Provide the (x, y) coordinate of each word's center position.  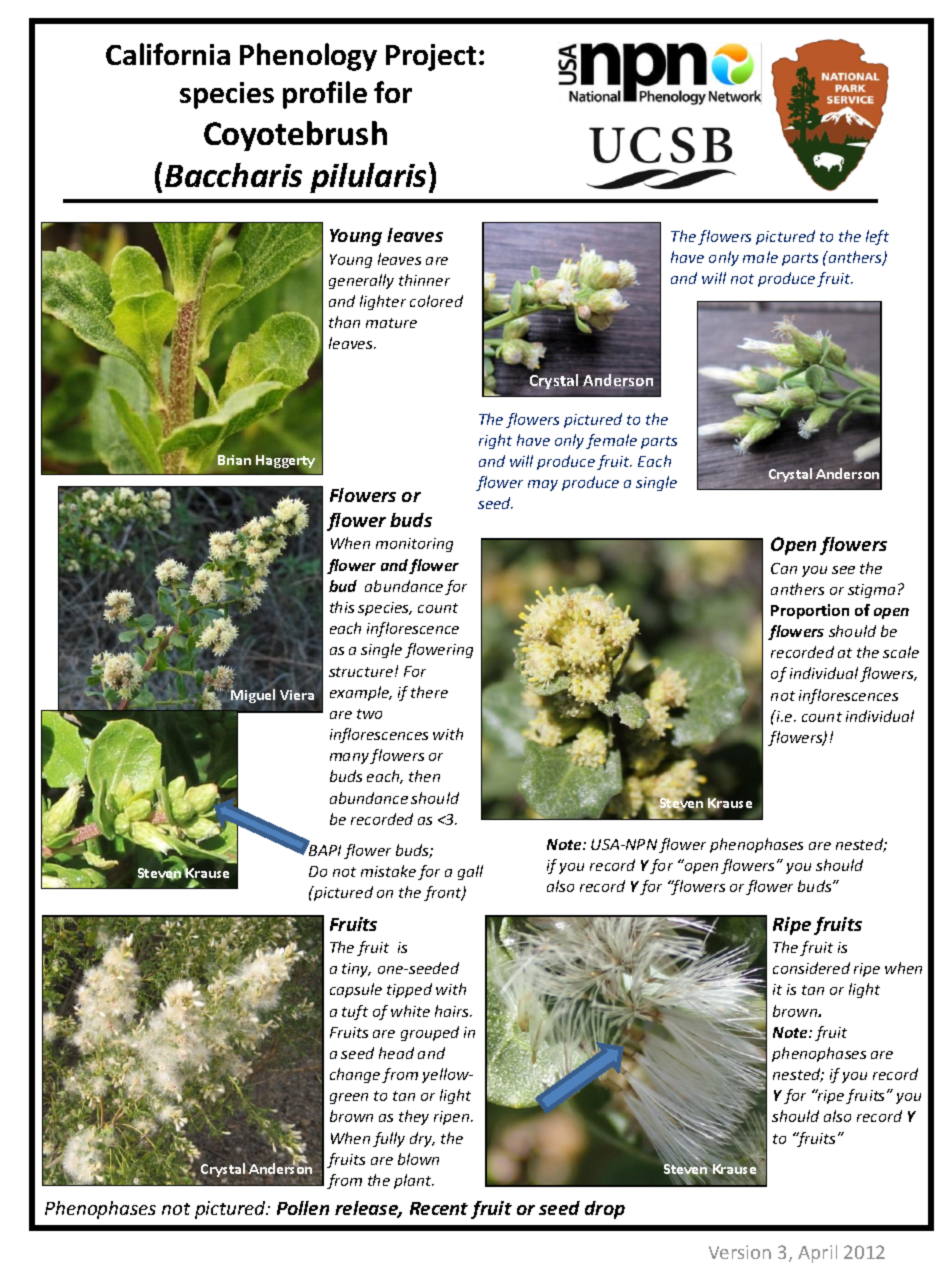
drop (605, 1210)
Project (431, 57)
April (817, 1254)
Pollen (303, 1208)
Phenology (308, 57)
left (877, 237)
